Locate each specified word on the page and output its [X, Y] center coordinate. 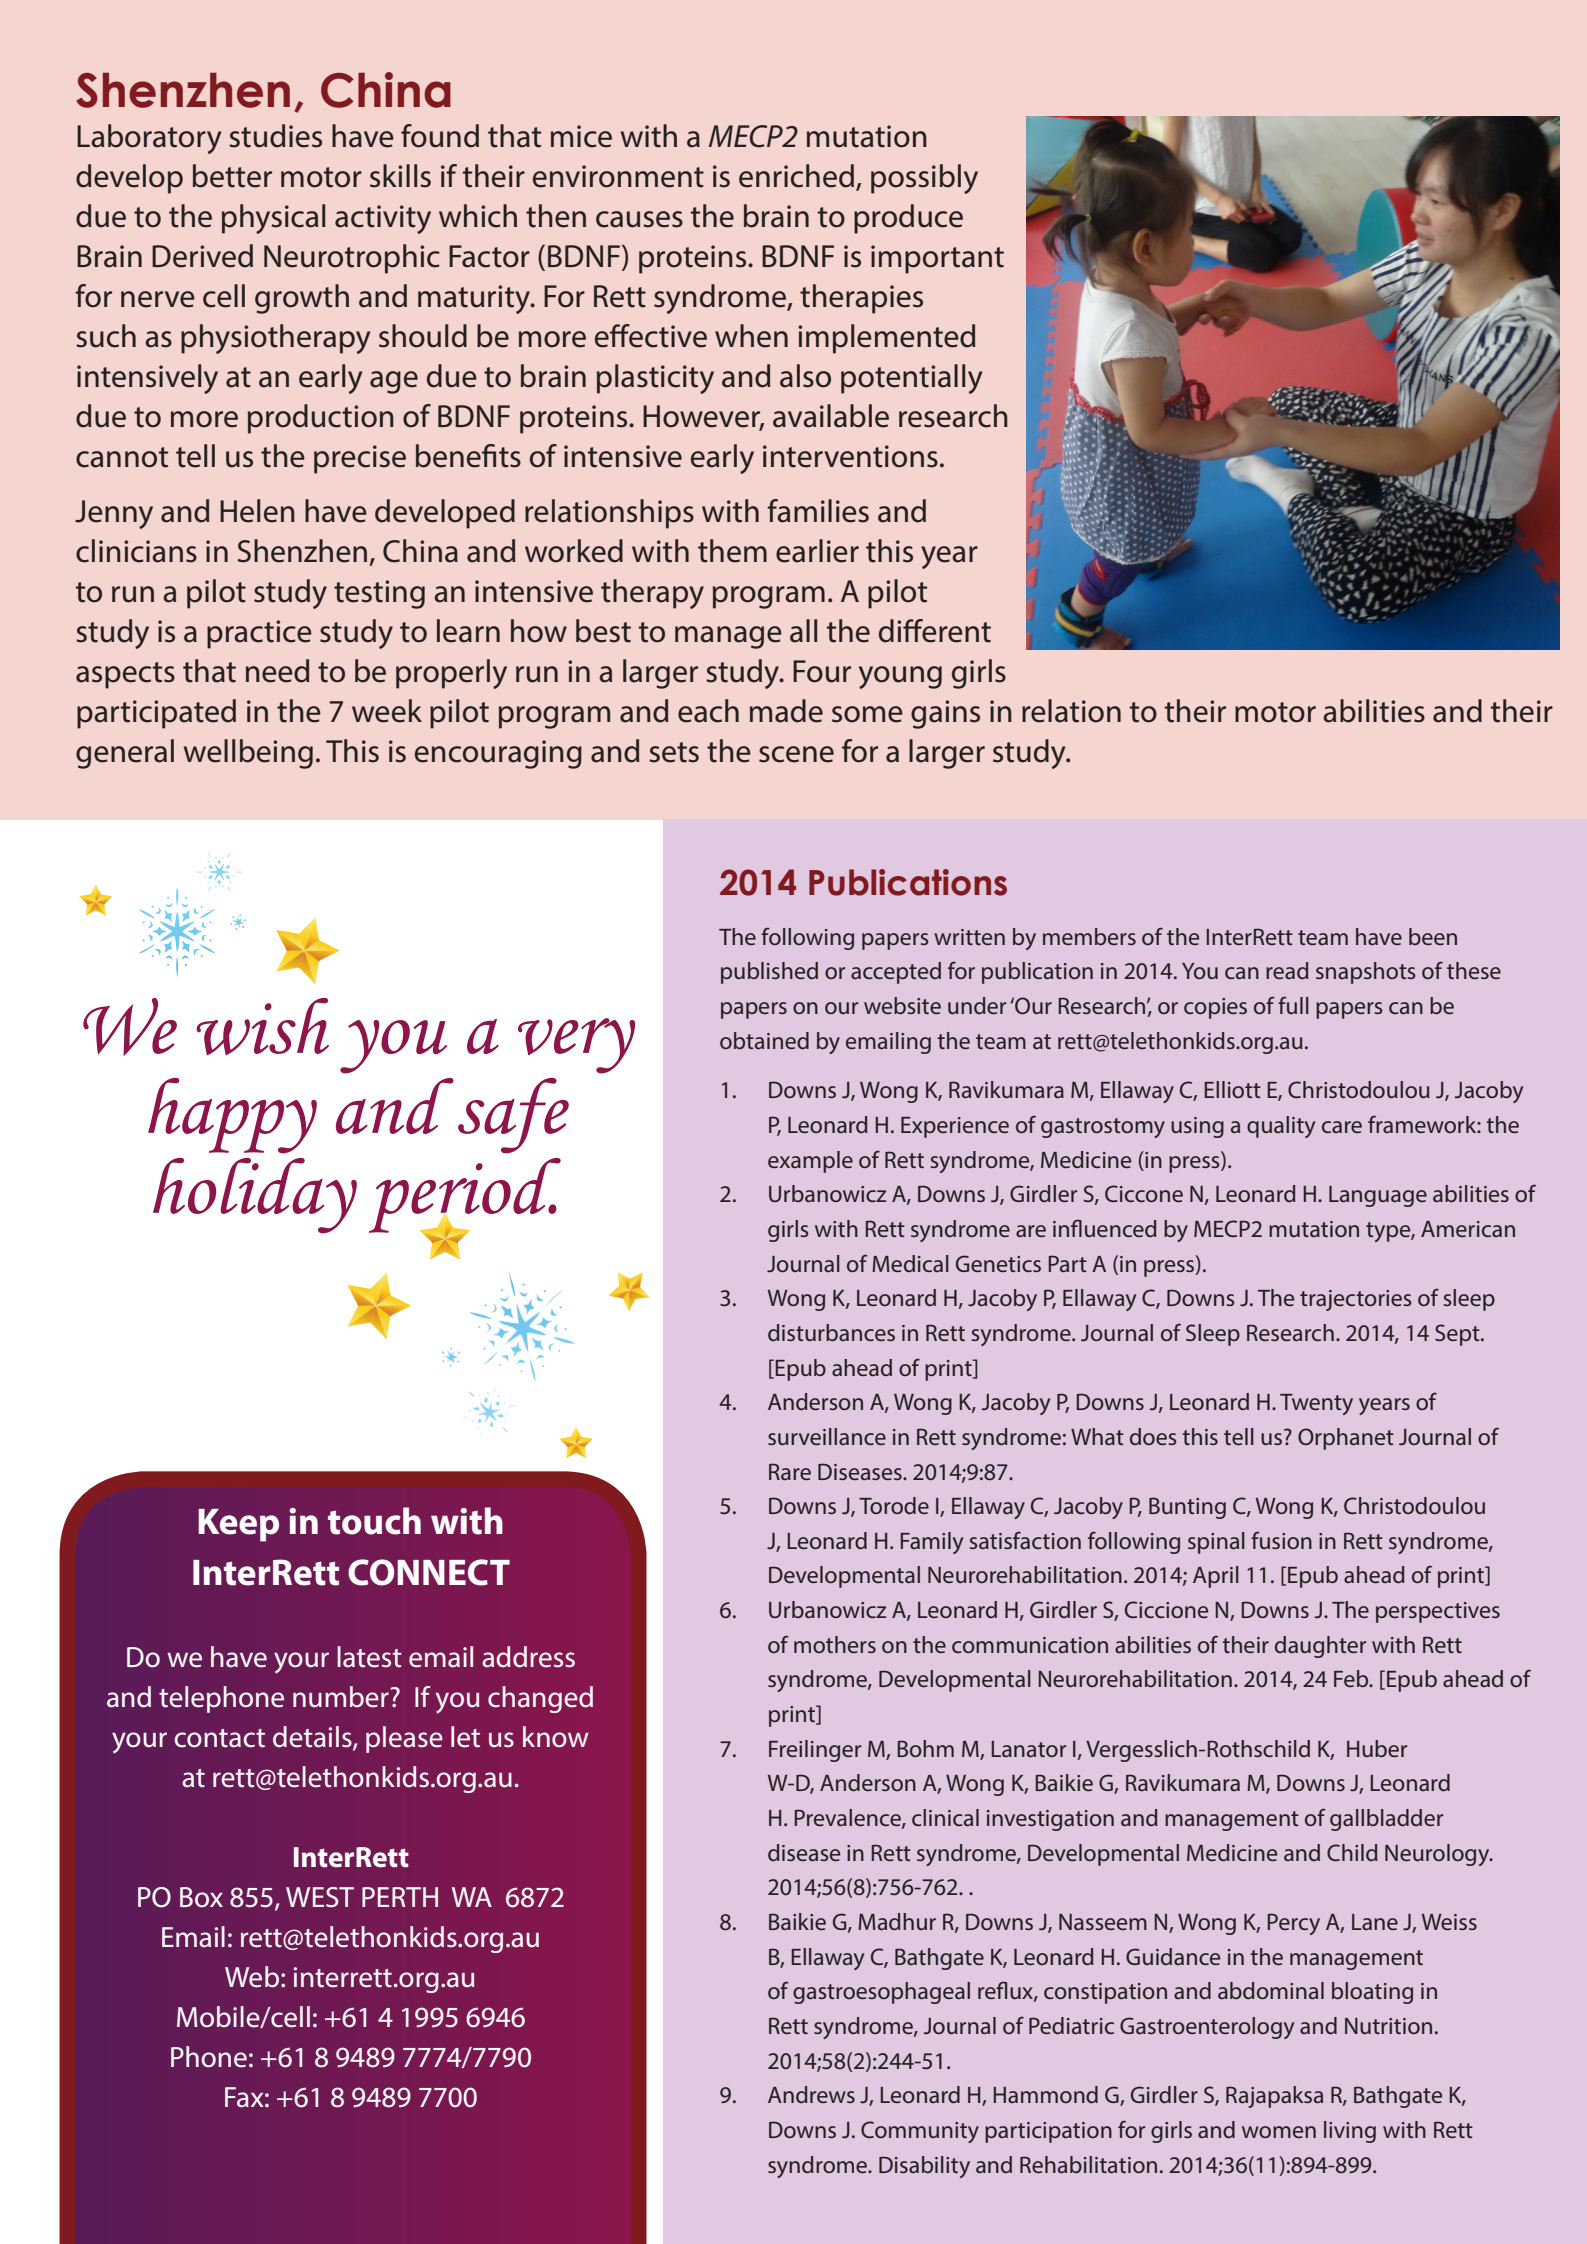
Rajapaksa [1274, 2097]
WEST [320, 1897]
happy [232, 1116]
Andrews [811, 2094]
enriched [796, 176]
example [810, 1162]
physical [273, 219]
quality [1281, 1127]
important [937, 259]
